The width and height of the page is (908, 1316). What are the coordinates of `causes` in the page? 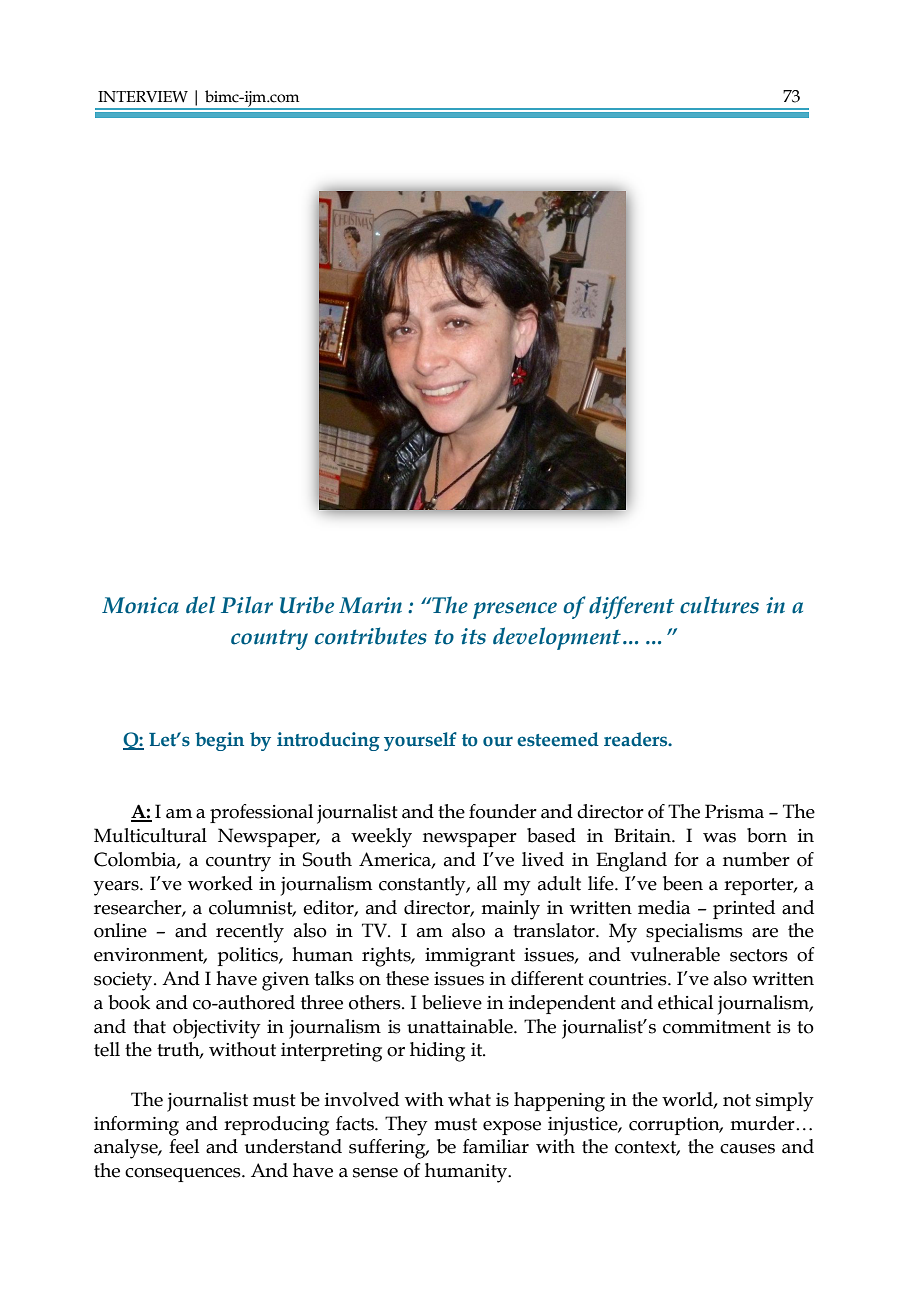 It's located at (747, 1149).
